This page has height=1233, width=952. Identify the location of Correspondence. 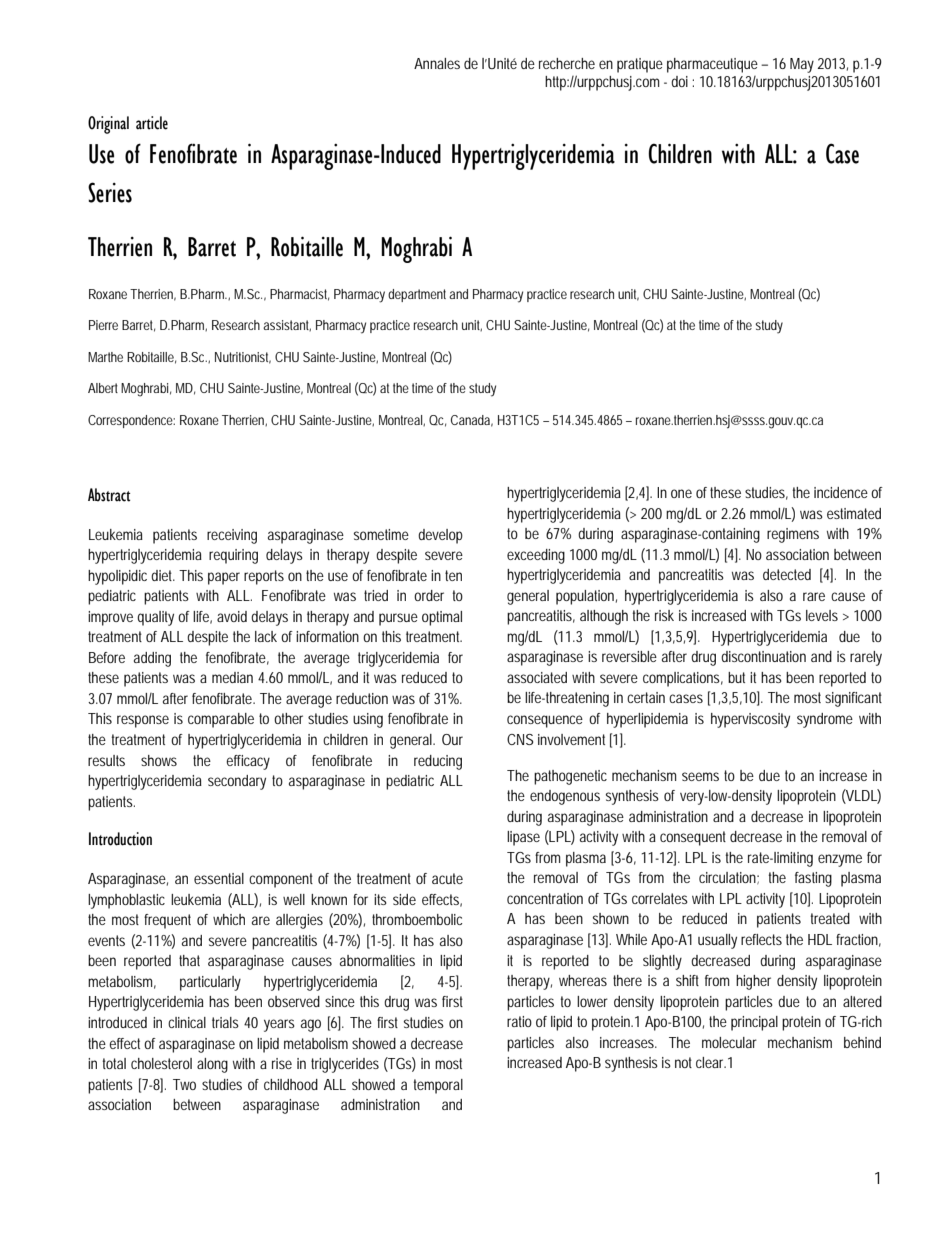
(131, 421).
